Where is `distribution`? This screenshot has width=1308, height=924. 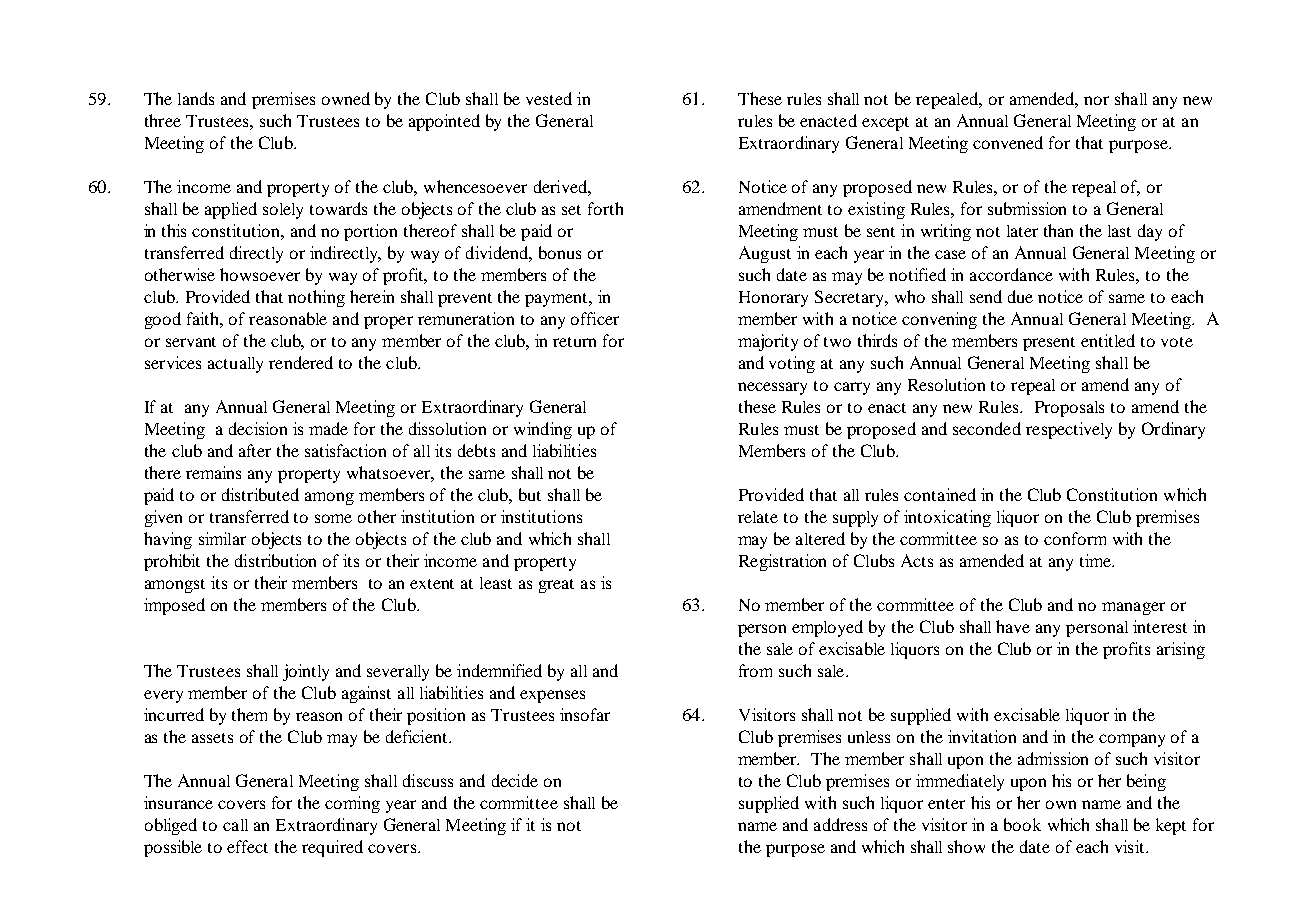 distribution is located at coordinates (275, 560).
